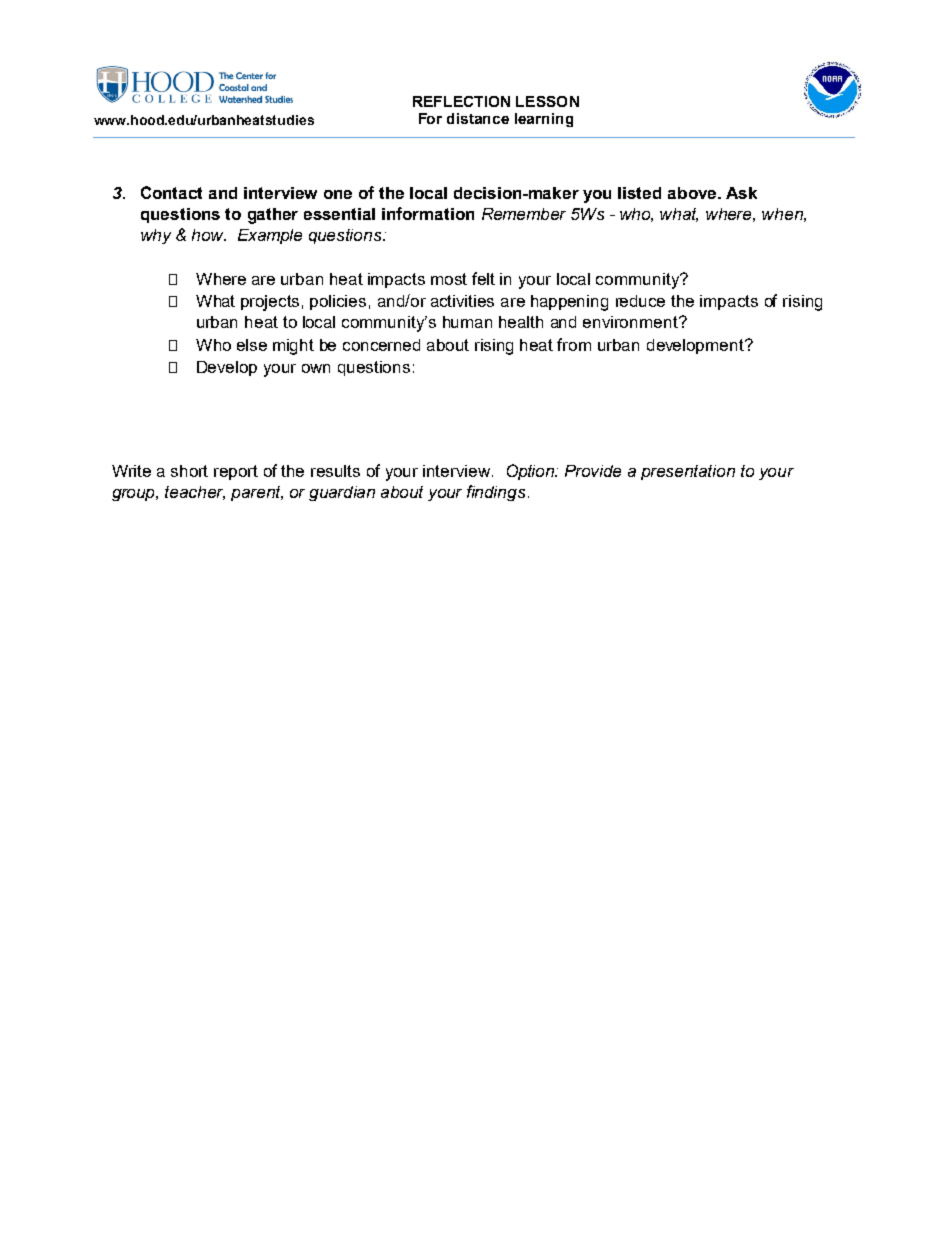  I want to click on teacher, so click(195, 493).
